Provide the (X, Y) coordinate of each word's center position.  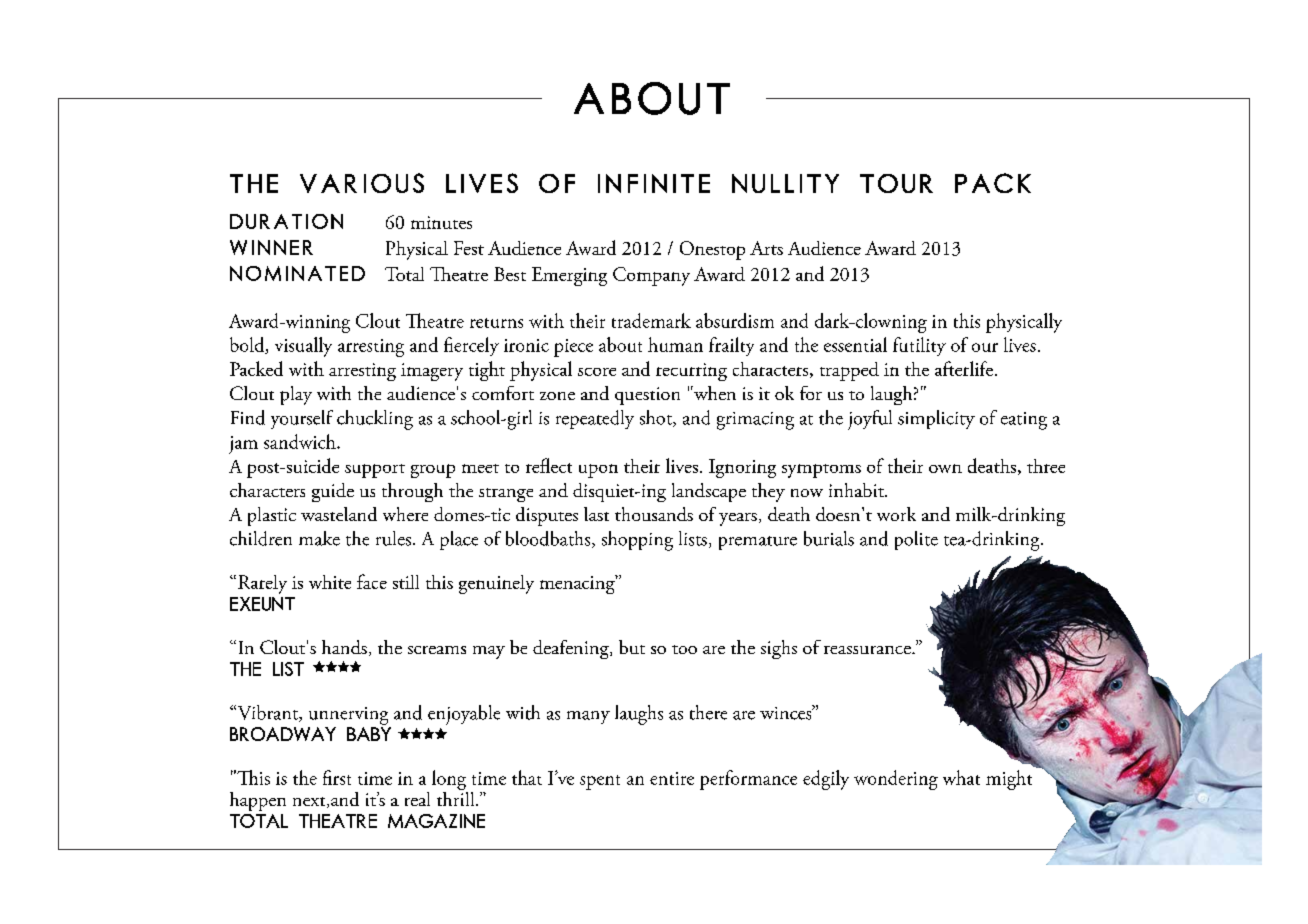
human (675, 344)
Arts (766, 248)
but (632, 647)
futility (919, 346)
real (417, 799)
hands (344, 647)
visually (303, 347)
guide (333, 492)
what (961, 777)
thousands (654, 514)
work (896, 514)
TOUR (896, 183)
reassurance (868, 650)
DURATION (286, 221)
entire (672, 778)
